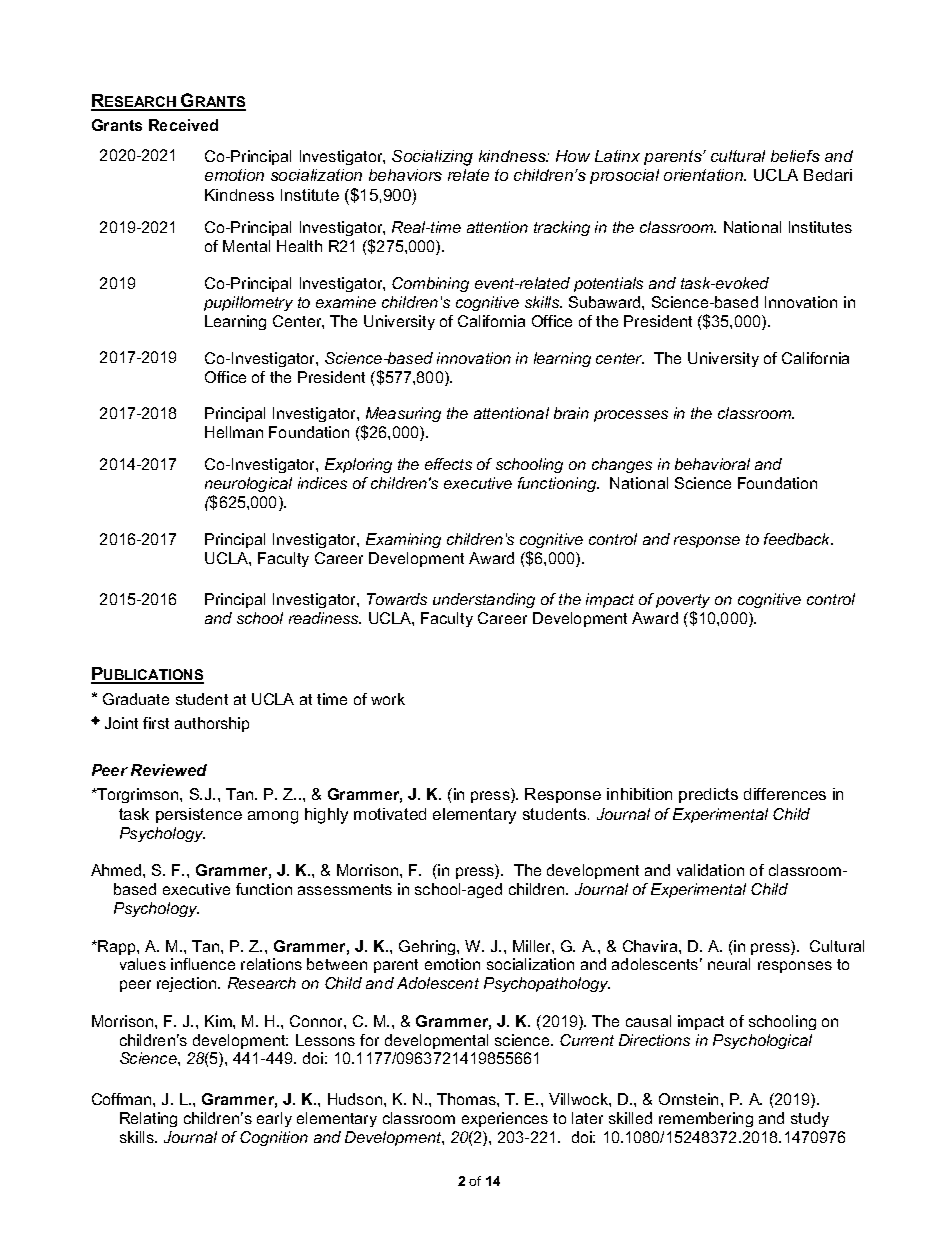  What do you see at coordinates (705, 175) in the page?
I see `orientation` at bounding box center [705, 175].
